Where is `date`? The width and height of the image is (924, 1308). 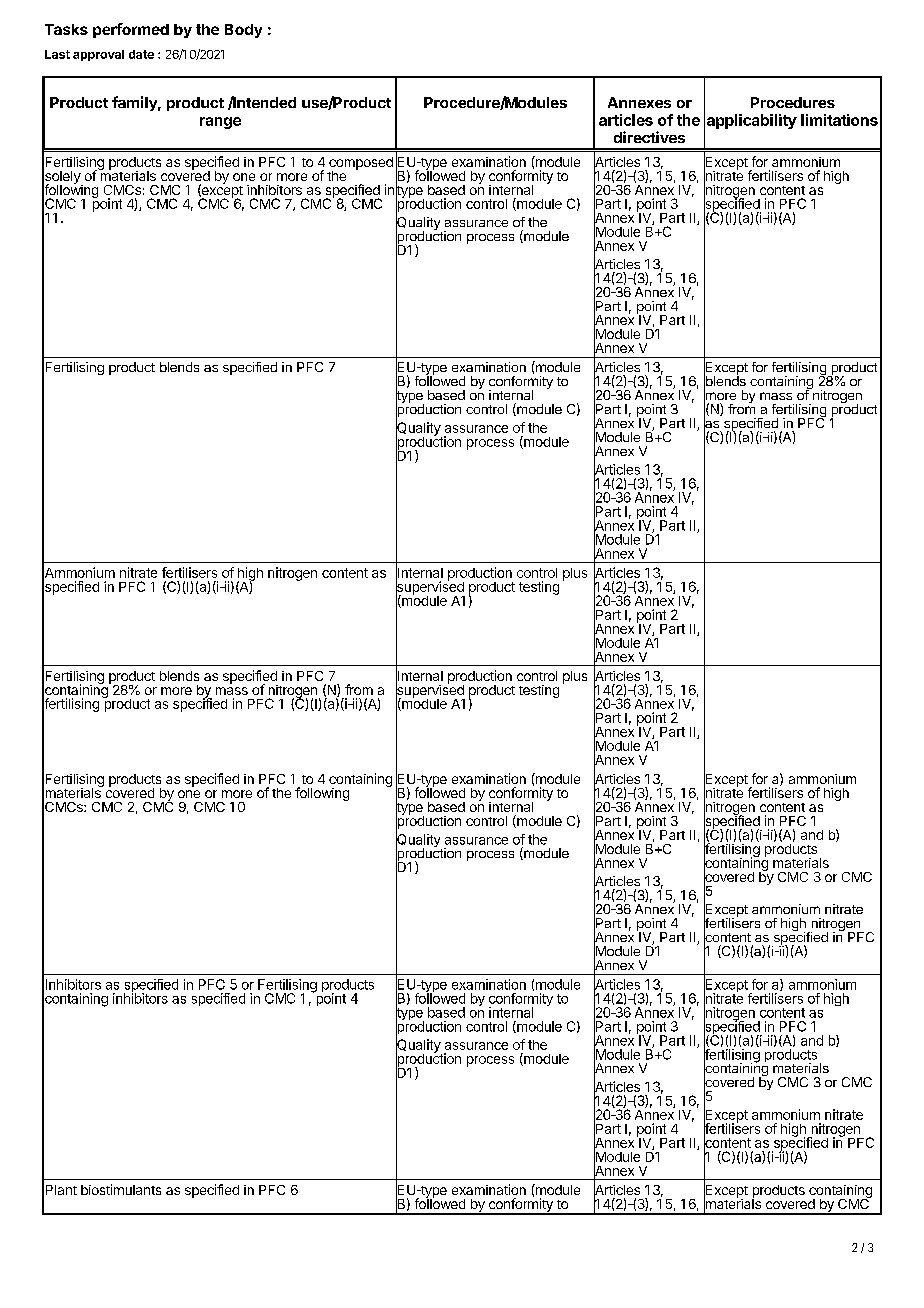
date is located at coordinates (141, 54).
